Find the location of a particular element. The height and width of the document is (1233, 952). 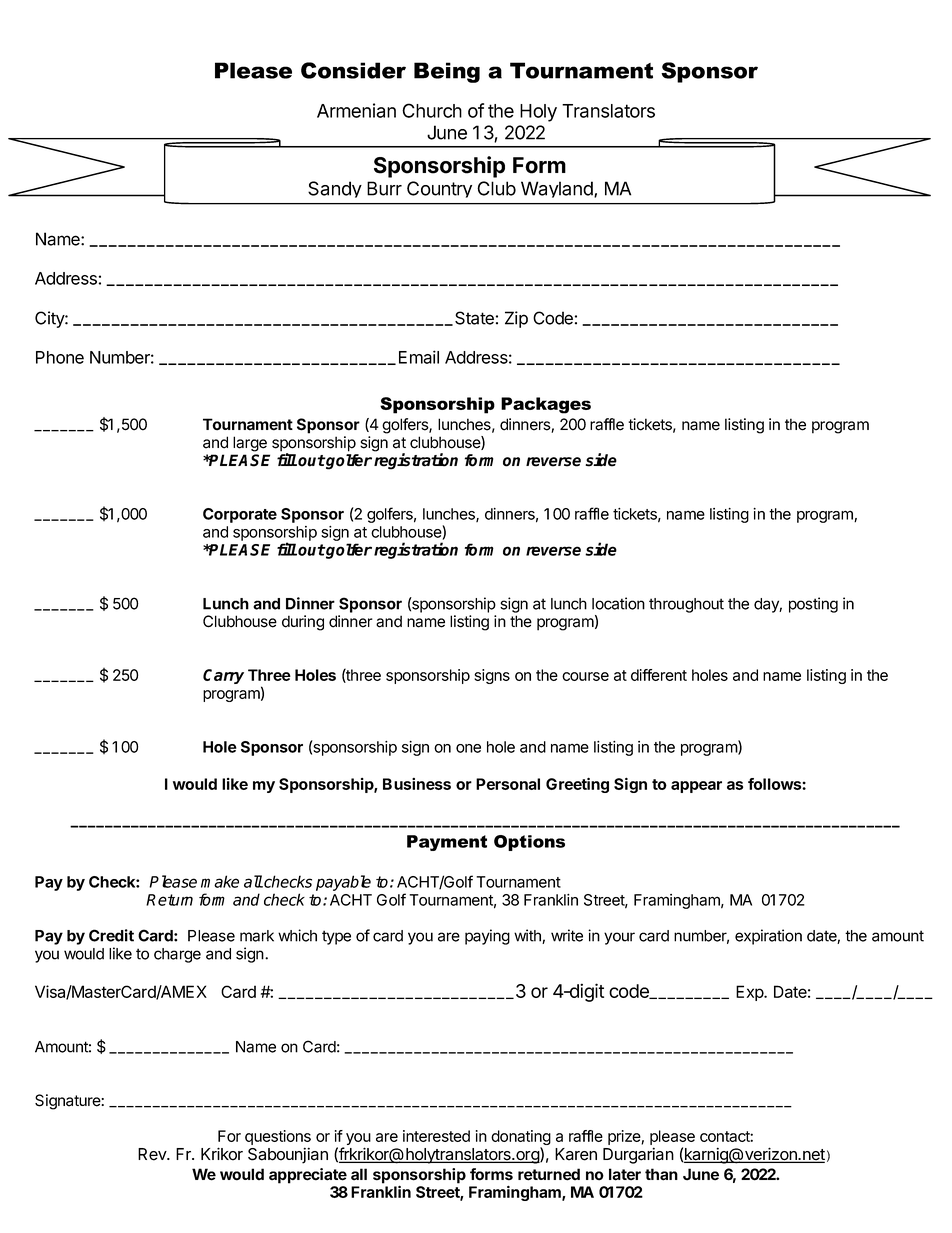

Business is located at coordinates (417, 784).
